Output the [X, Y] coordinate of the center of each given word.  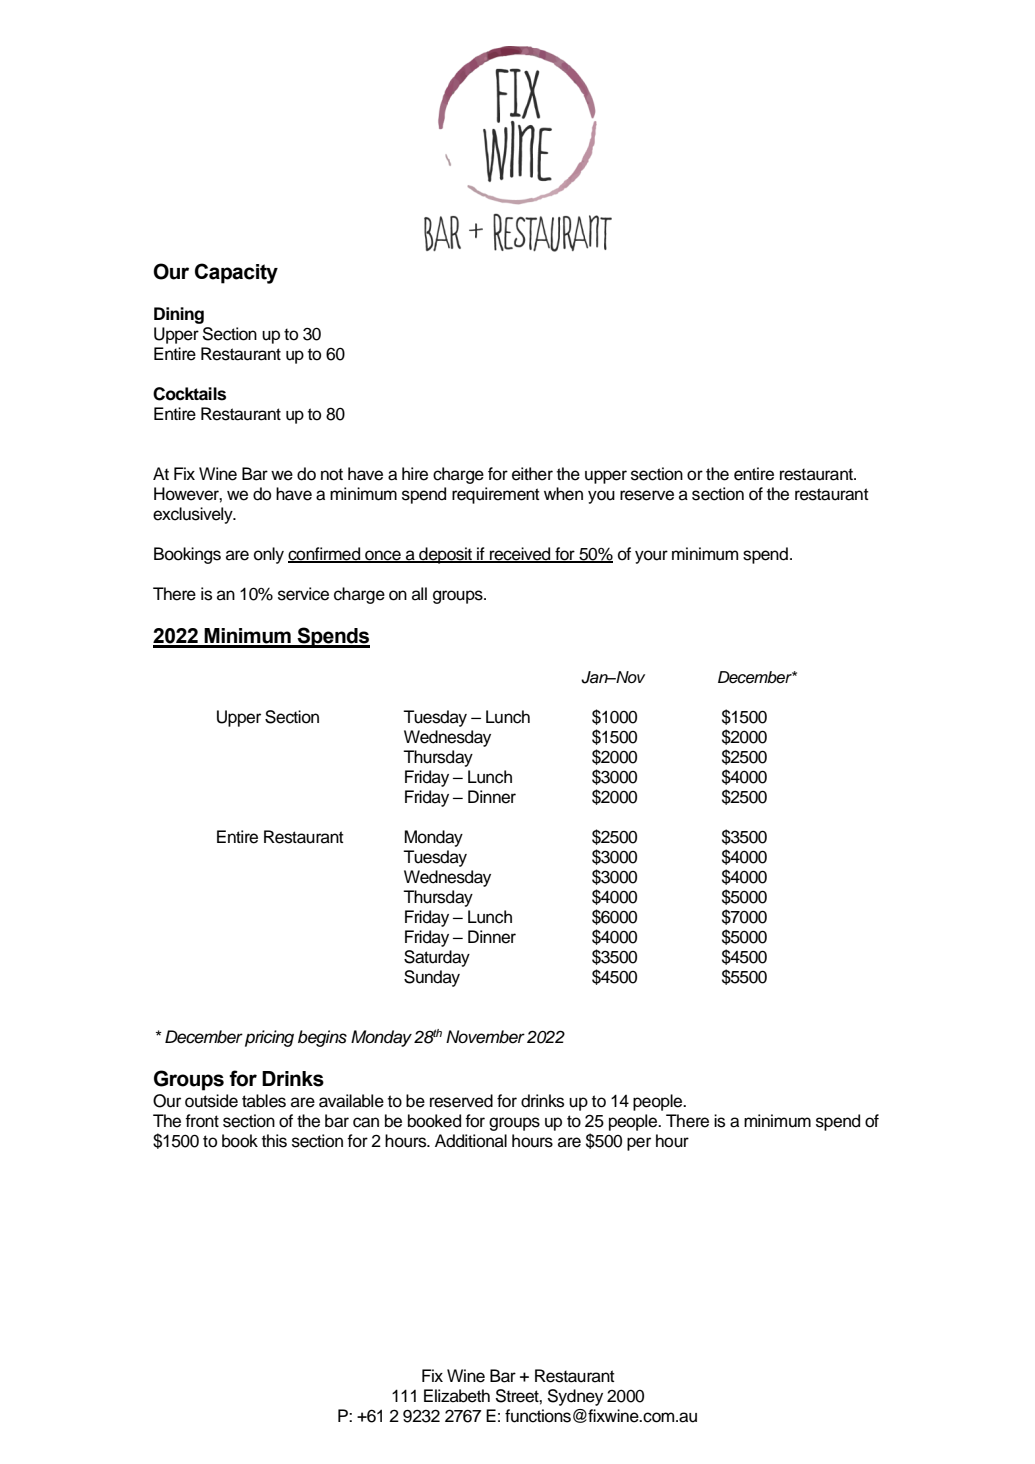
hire [415, 474]
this [274, 1141]
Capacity [236, 273]
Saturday [437, 958]
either [532, 474]
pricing [269, 1038]
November [485, 1037]
